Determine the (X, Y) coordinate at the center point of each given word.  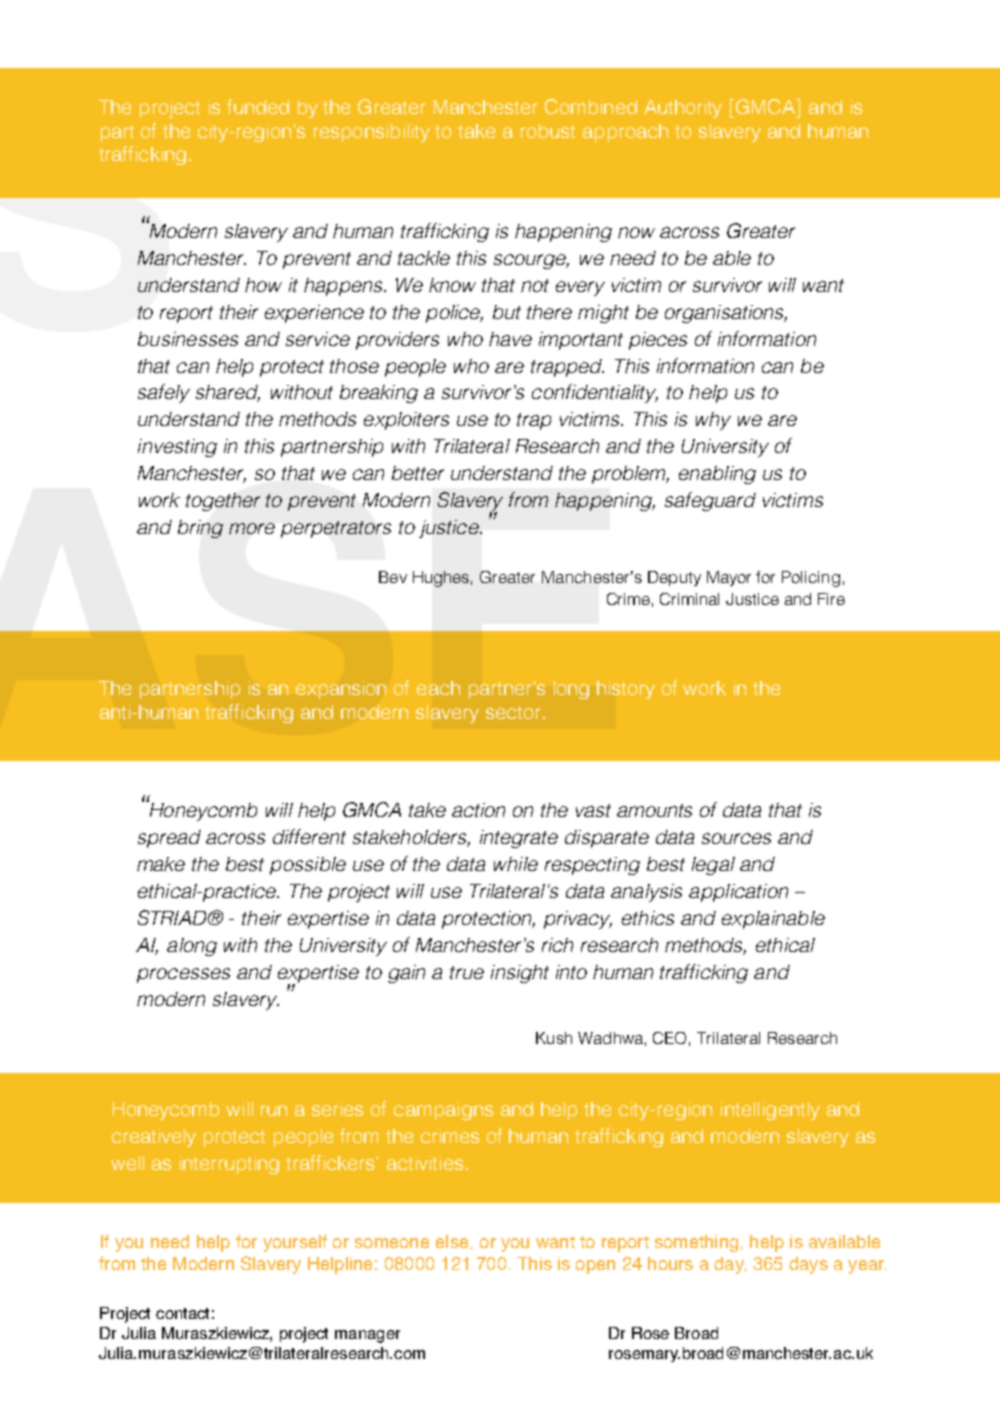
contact (182, 1313)
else (452, 1241)
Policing (811, 579)
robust (548, 131)
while (516, 864)
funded (258, 106)
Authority (683, 109)
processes (183, 975)
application (738, 893)
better (418, 473)
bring (200, 529)
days (808, 1265)
